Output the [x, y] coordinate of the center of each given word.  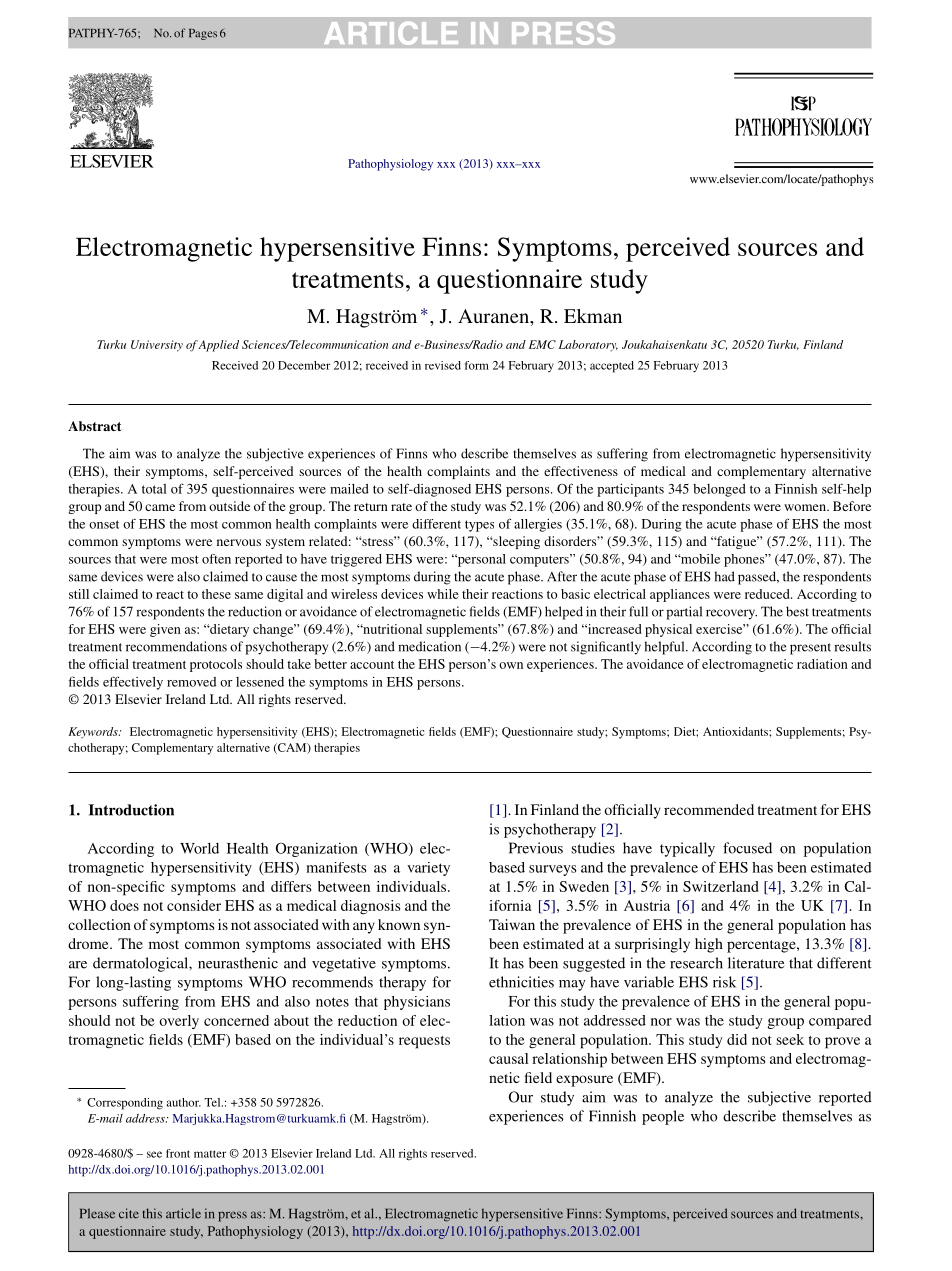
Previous [536, 848]
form [477, 365]
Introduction [131, 810]
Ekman [593, 316]
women [806, 507]
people [663, 1117]
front [178, 1153]
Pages [203, 34]
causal [508, 1058]
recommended [709, 809]
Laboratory [588, 346]
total [154, 489]
